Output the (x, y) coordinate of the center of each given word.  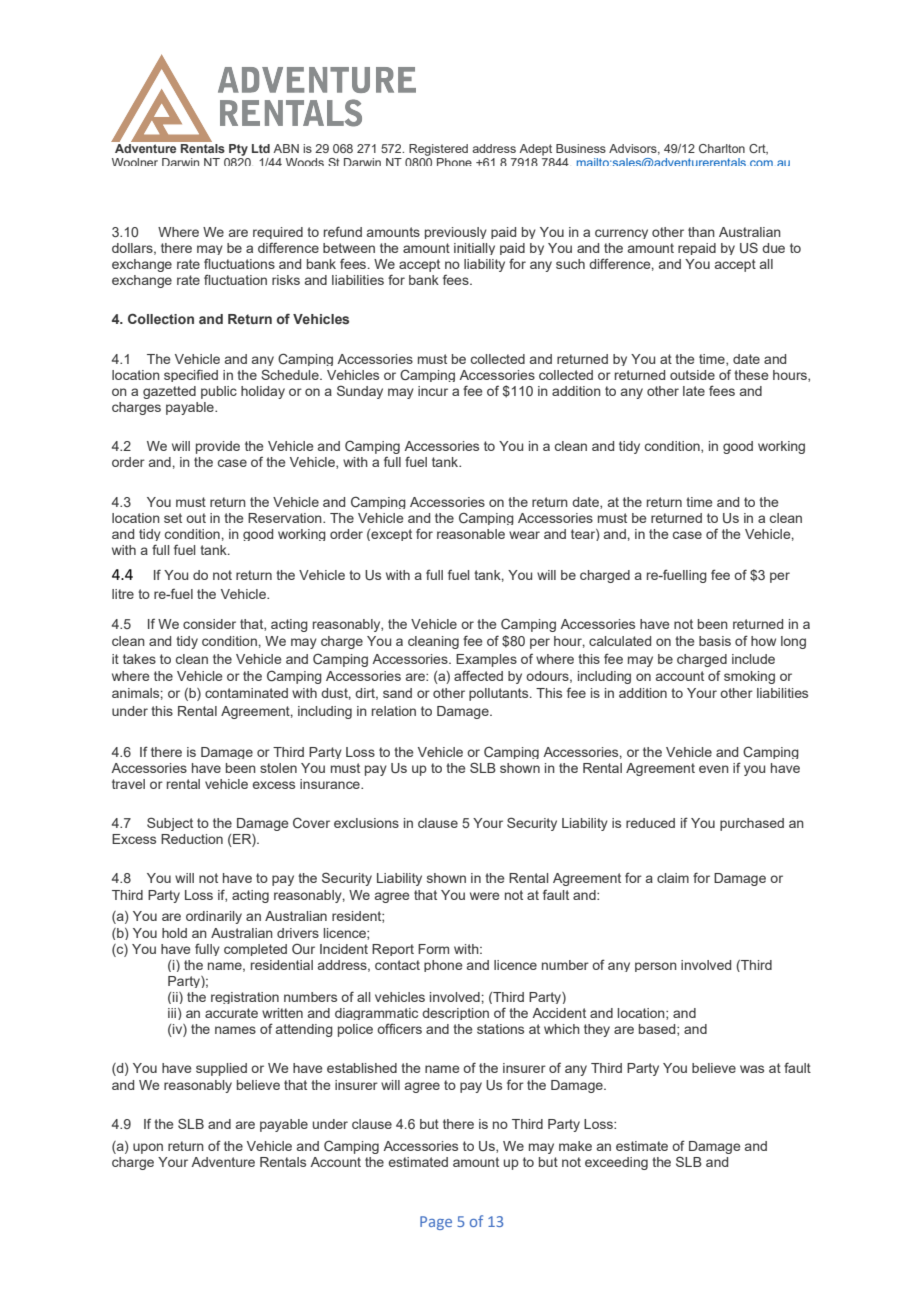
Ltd (261, 148)
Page (436, 1223)
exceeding (616, 1163)
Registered (438, 150)
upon (148, 1148)
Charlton (722, 148)
